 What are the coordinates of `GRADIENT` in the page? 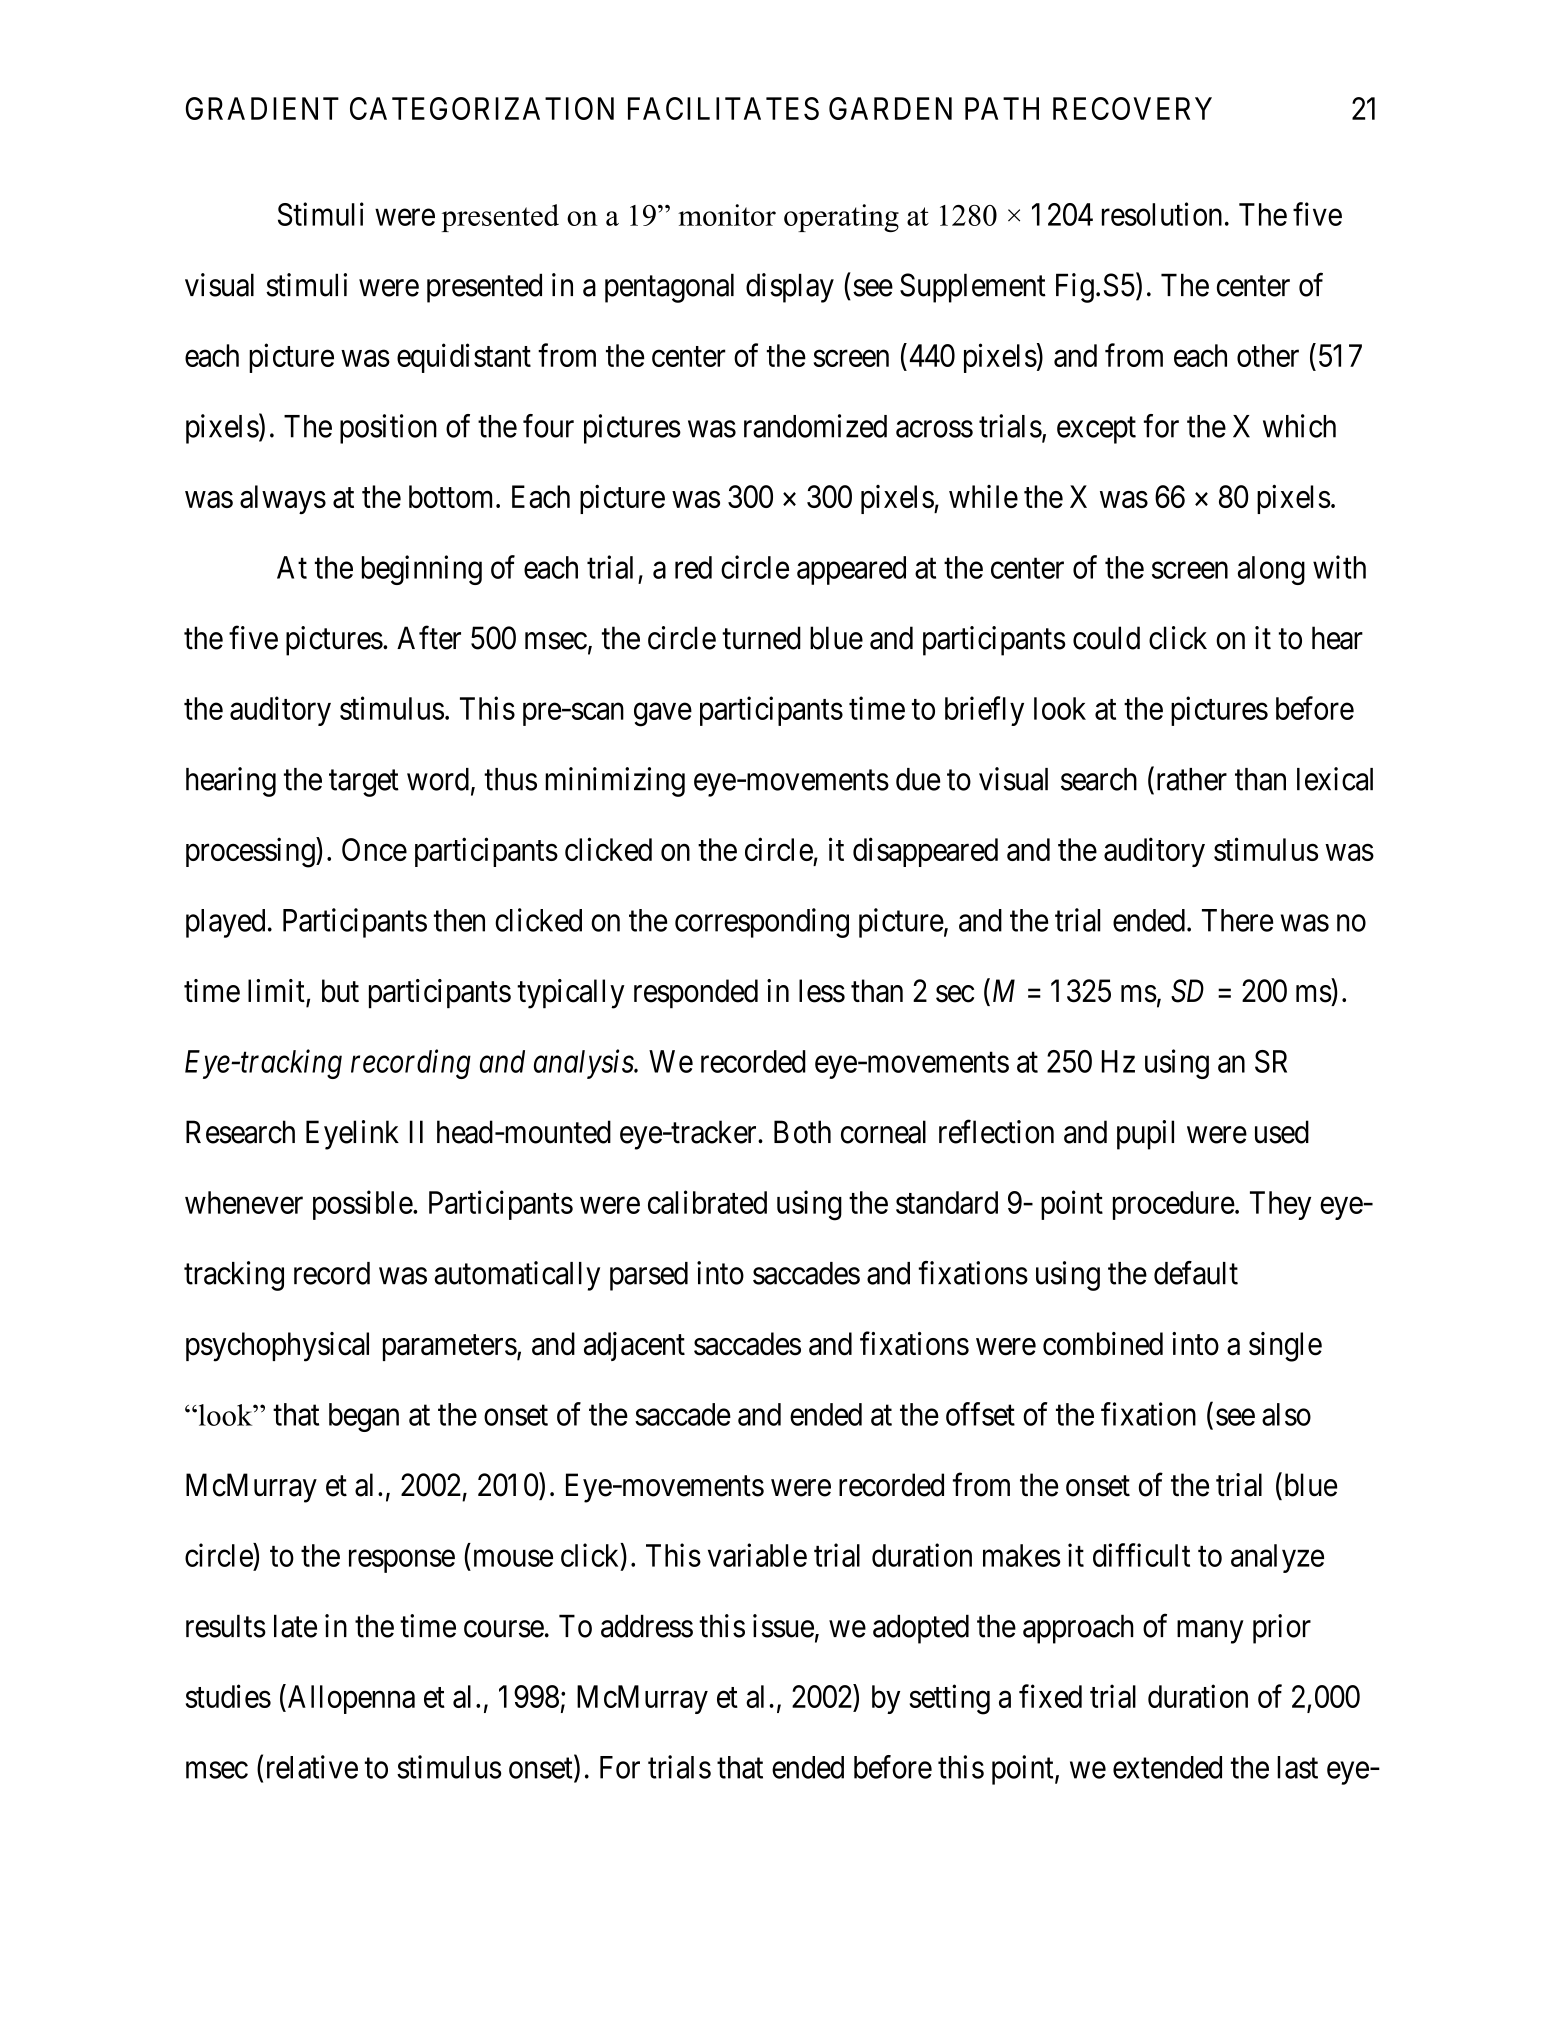 It's located at (262, 108).
